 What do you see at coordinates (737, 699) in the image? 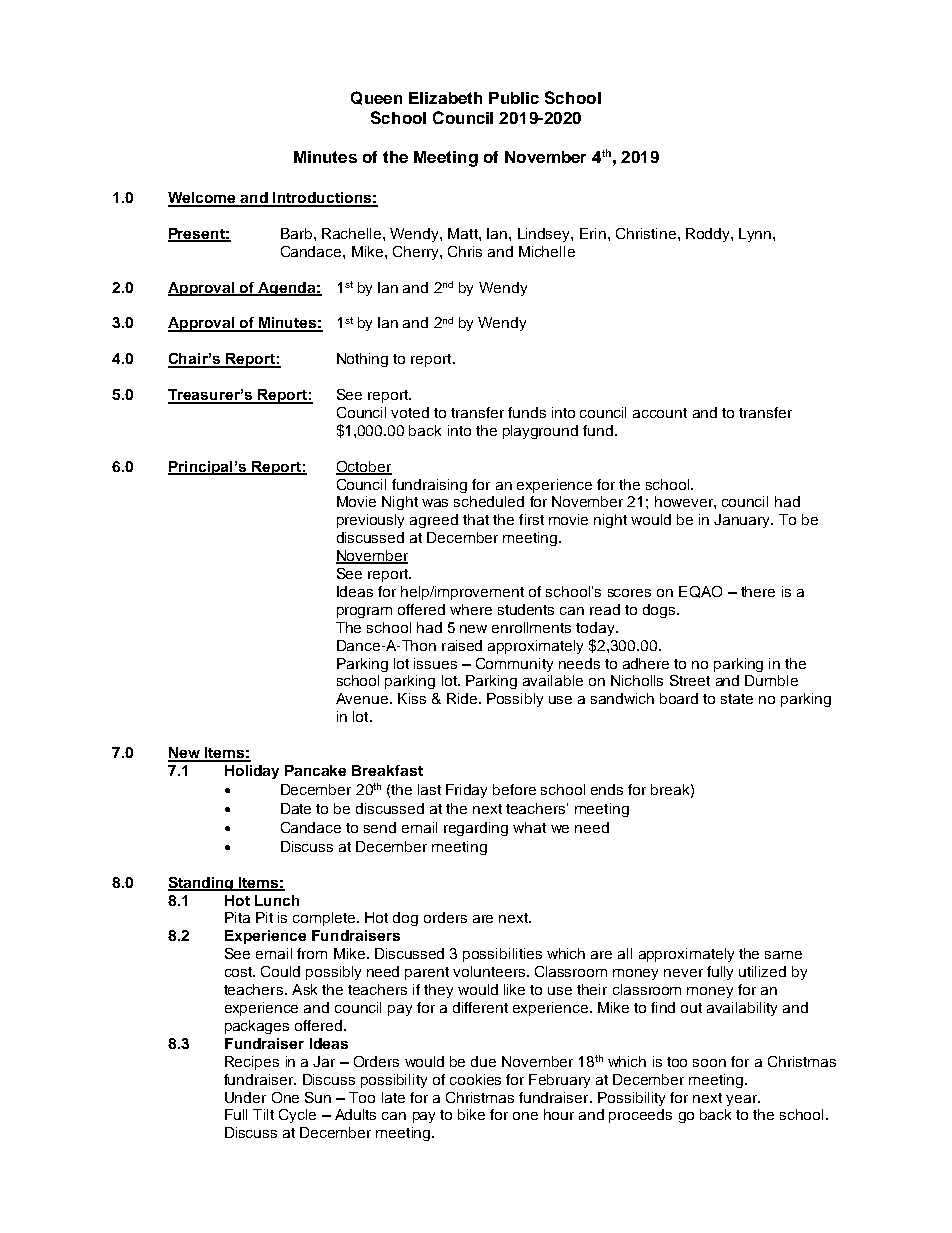
I see `state` at bounding box center [737, 699].
